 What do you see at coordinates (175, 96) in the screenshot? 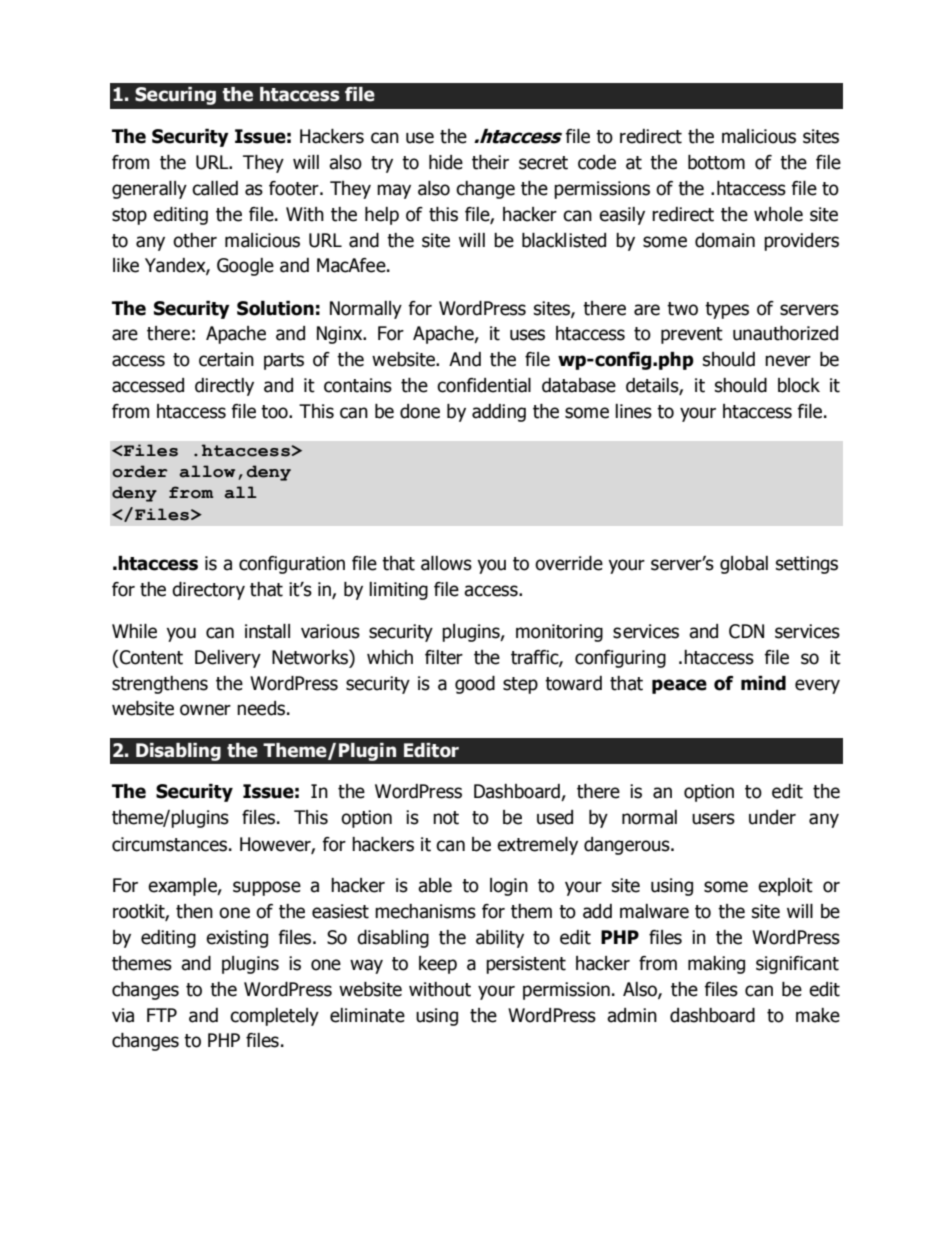
I see `Securing` at bounding box center [175, 96].
